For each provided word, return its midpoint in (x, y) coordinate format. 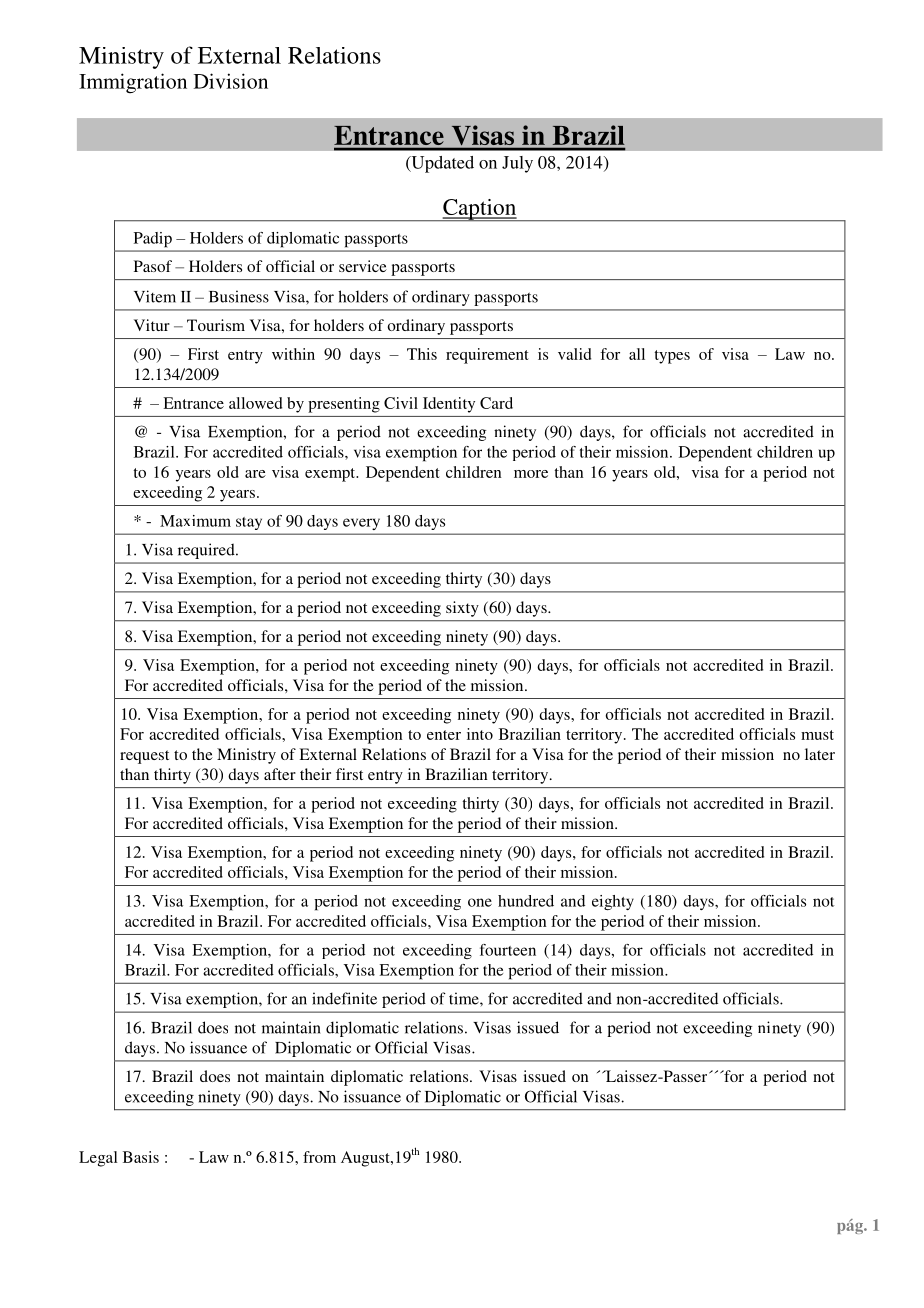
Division (231, 81)
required (207, 551)
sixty (462, 609)
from (319, 1157)
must (817, 735)
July (517, 164)
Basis (141, 1157)
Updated (441, 164)
